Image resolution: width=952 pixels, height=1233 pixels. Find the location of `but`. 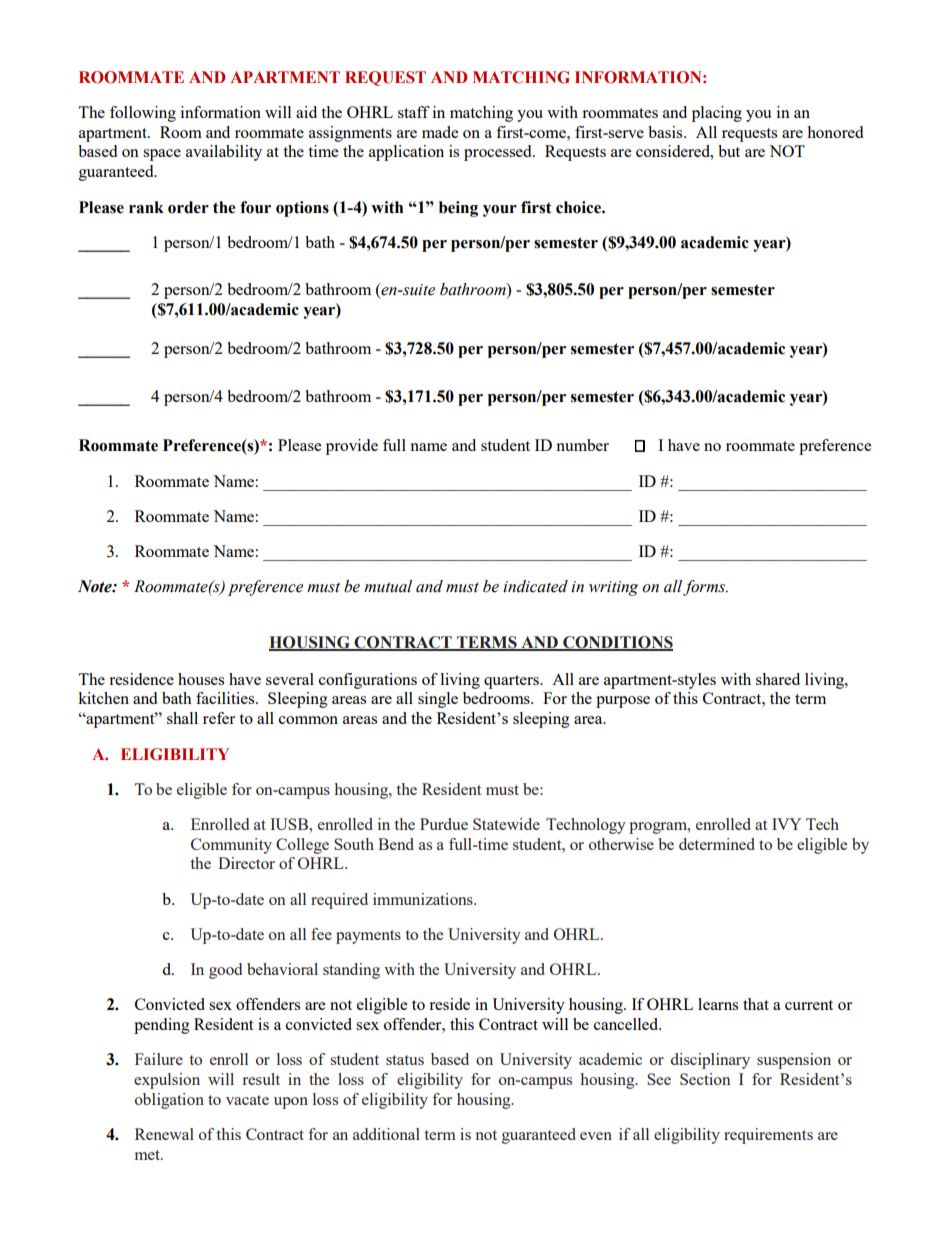

but is located at coordinates (729, 151).
